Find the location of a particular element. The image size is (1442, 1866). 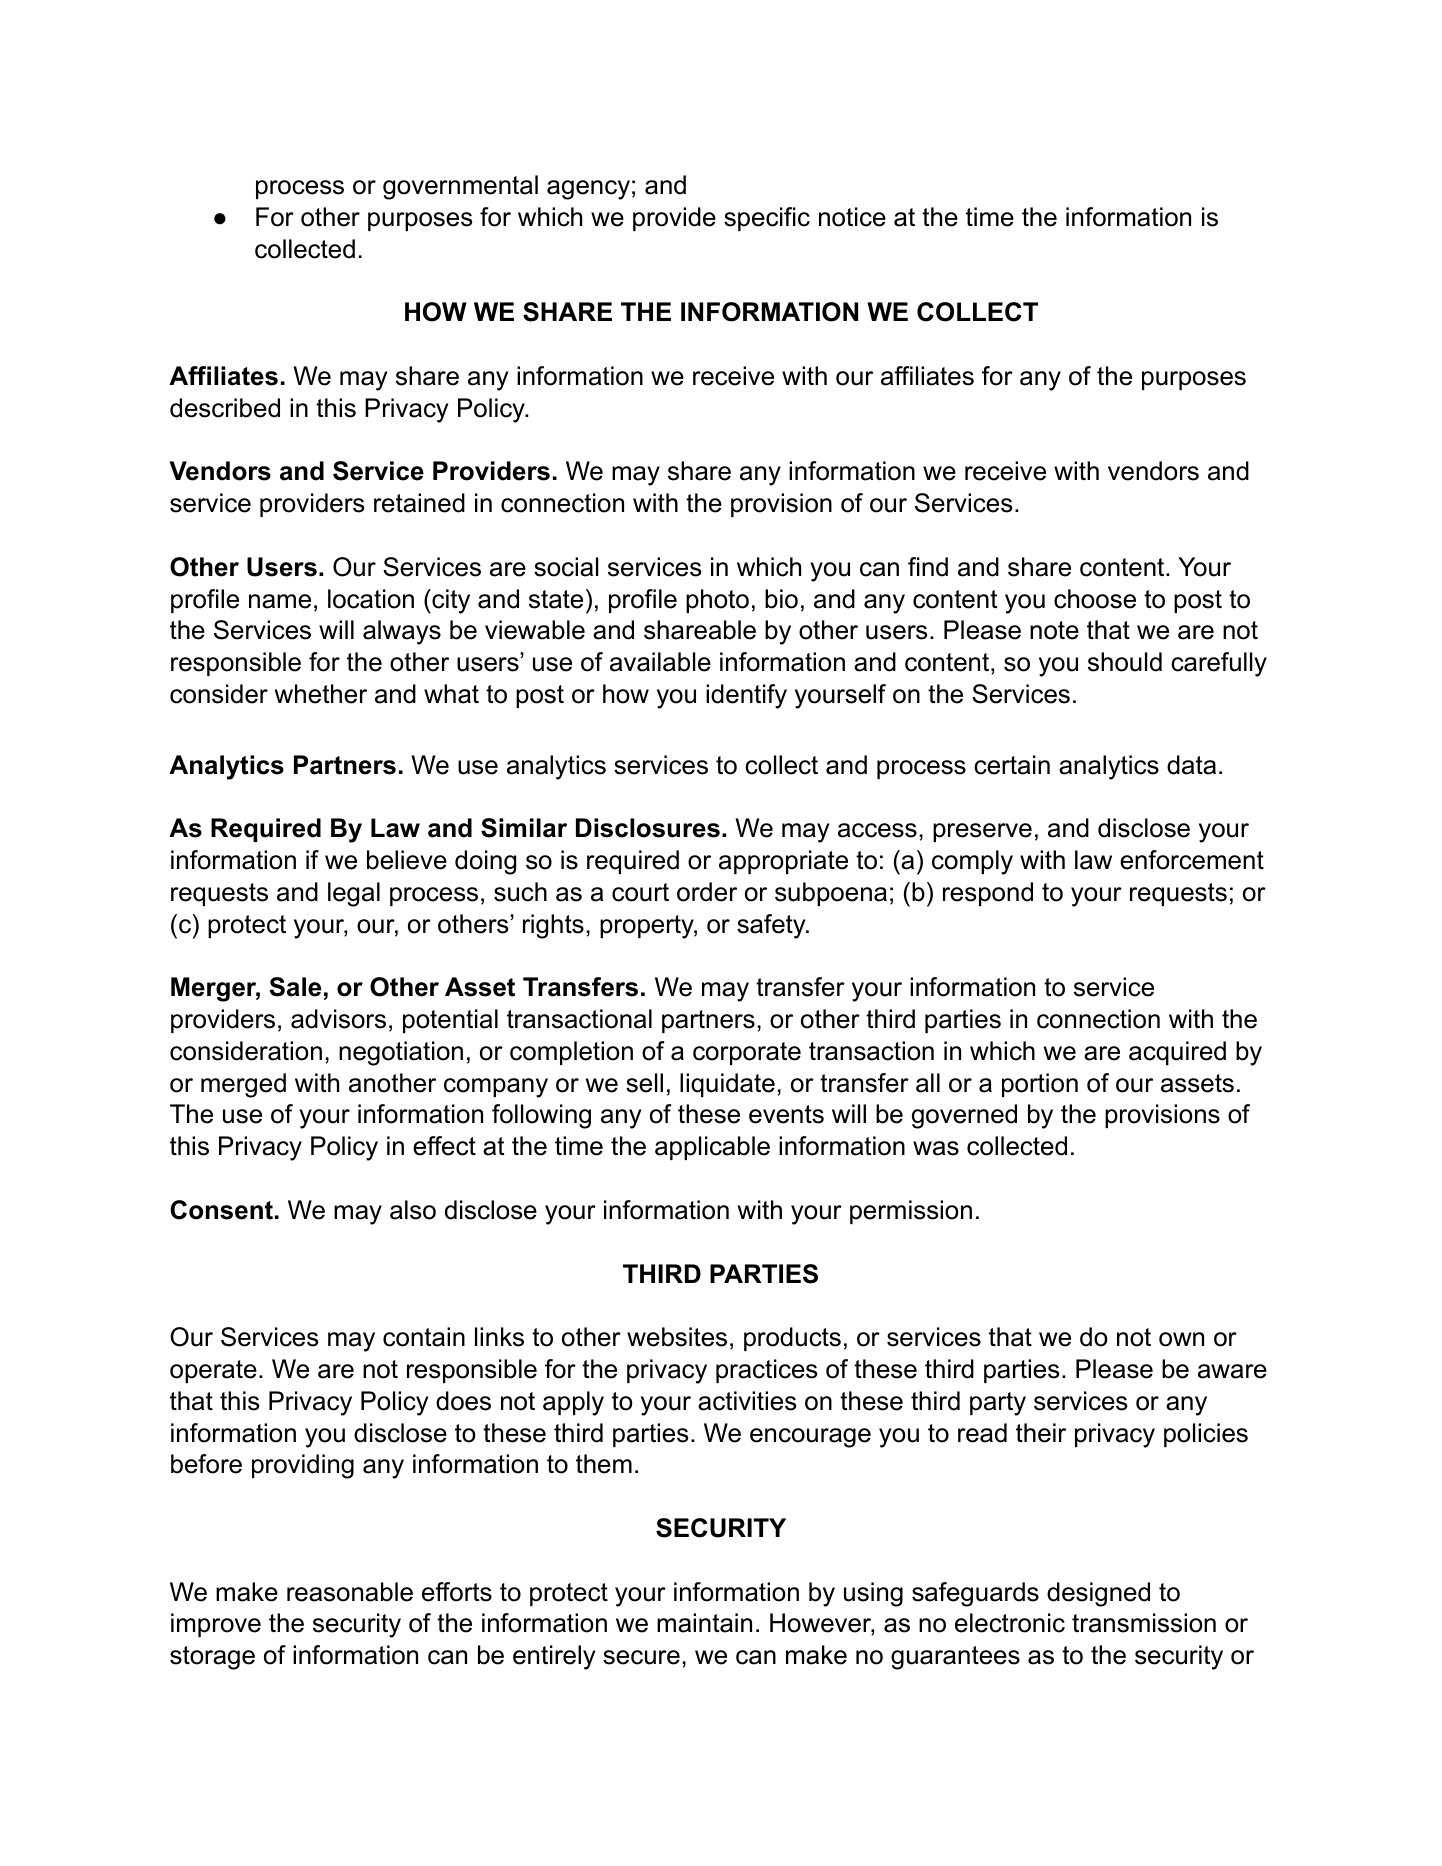

order is located at coordinates (707, 892).
